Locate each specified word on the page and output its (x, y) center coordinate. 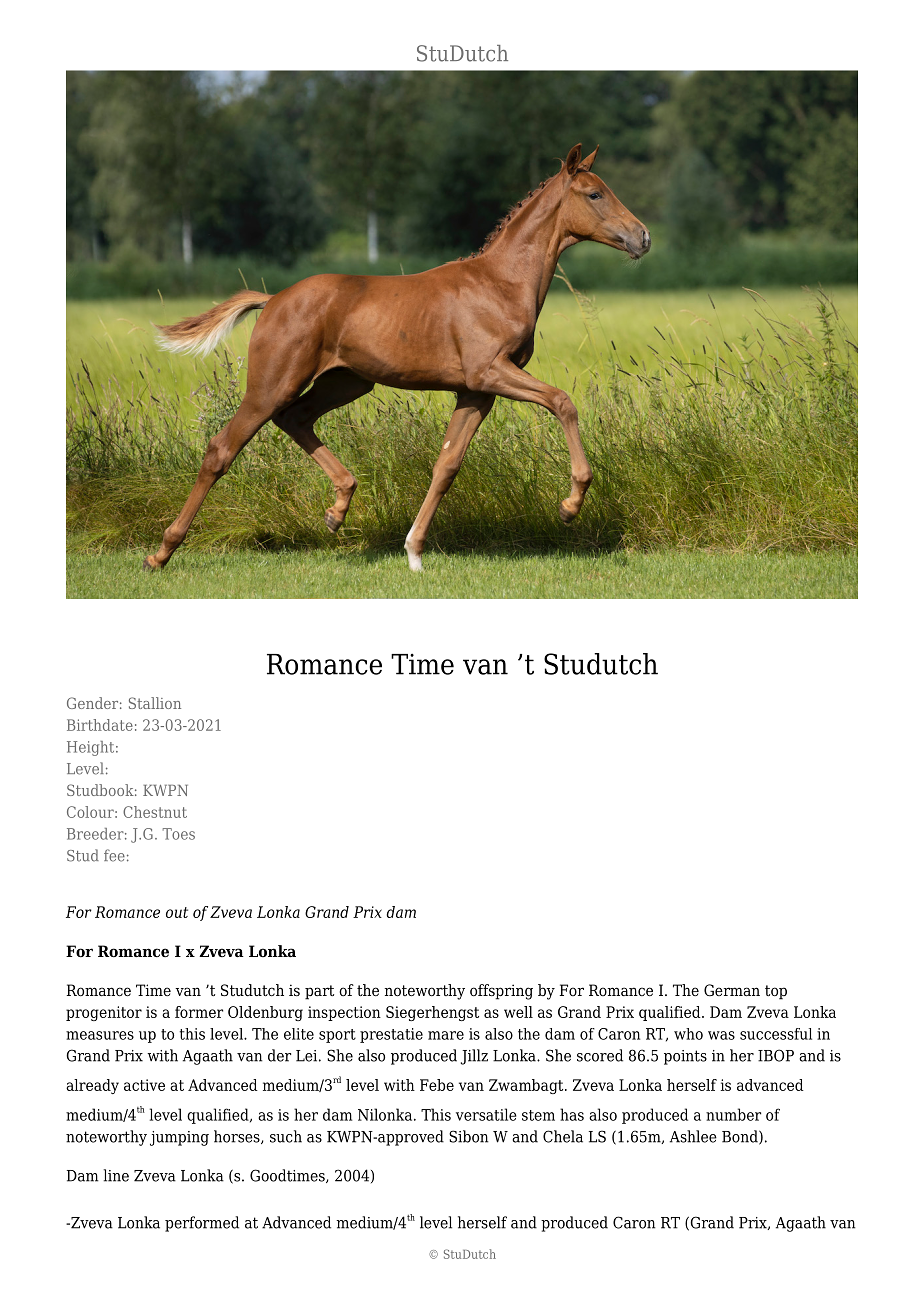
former (199, 1012)
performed (202, 1224)
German (732, 990)
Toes (178, 834)
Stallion (155, 703)
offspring (501, 992)
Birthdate (100, 725)
